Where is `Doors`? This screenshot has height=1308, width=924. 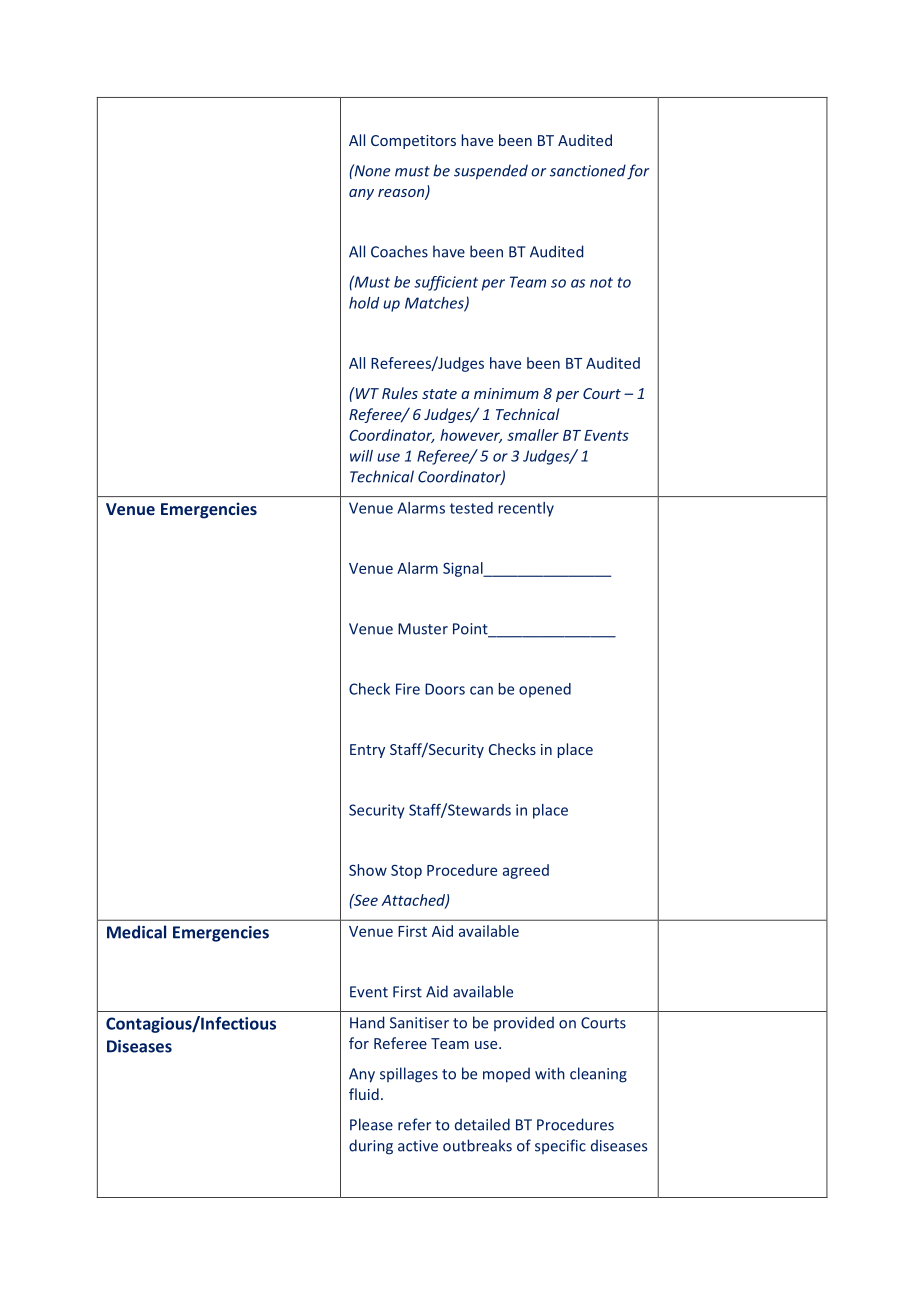
Doors is located at coordinates (445, 689).
